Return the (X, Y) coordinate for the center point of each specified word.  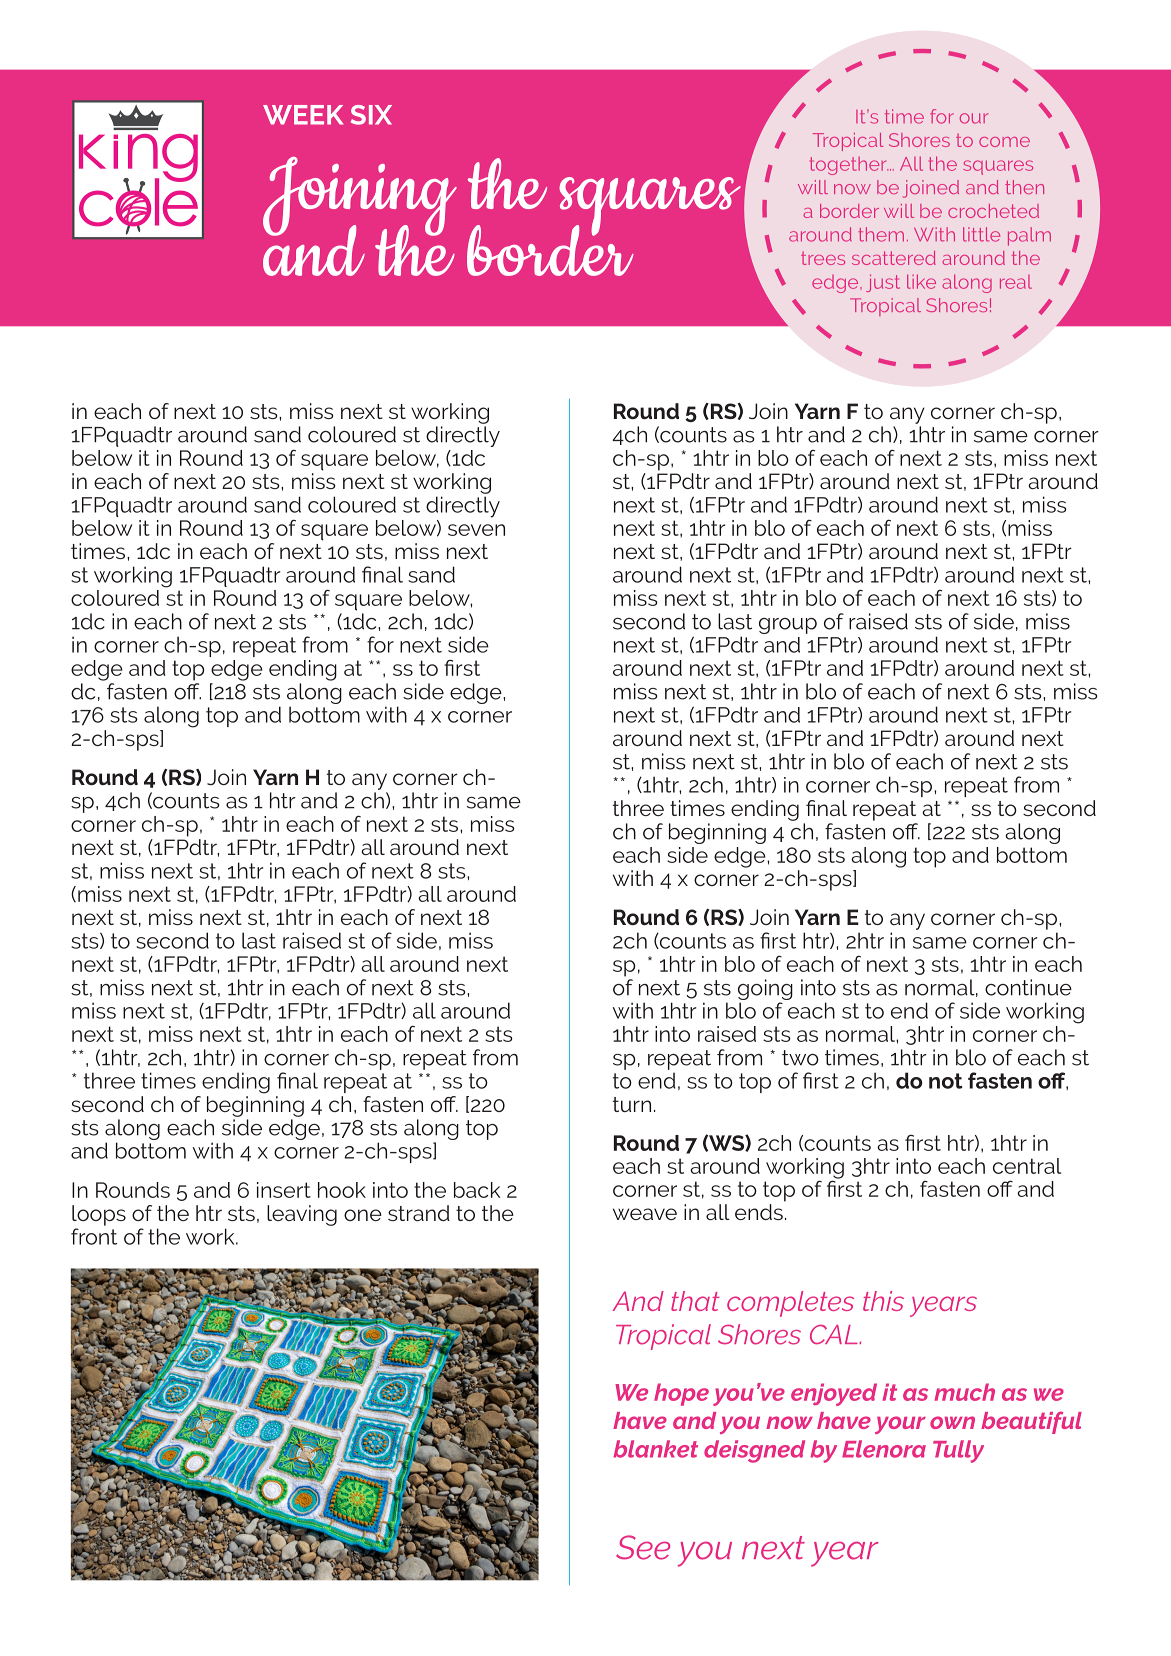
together (849, 166)
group (788, 626)
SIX (371, 115)
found (858, 187)
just (883, 283)
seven (476, 530)
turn (632, 1104)
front (94, 1236)
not (946, 1081)
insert (284, 1190)
